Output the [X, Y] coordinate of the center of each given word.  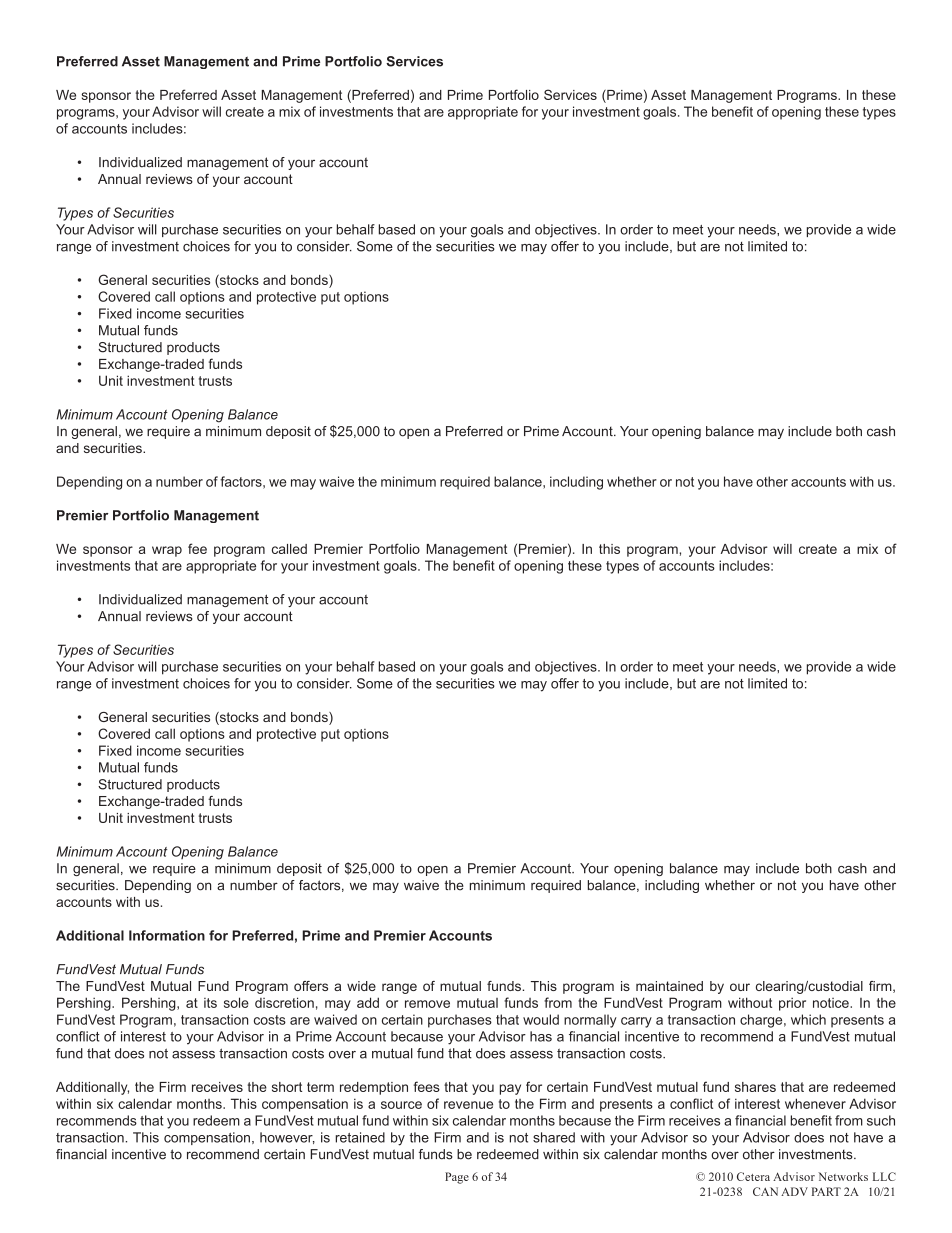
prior [792, 1004]
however [287, 1138]
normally [590, 1021]
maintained [669, 986]
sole [236, 1002]
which [808, 1019]
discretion [284, 1002]
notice [832, 1003]
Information [167, 935]
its [210, 1003]
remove [427, 1004]
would [541, 1019]
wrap [167, 551]
